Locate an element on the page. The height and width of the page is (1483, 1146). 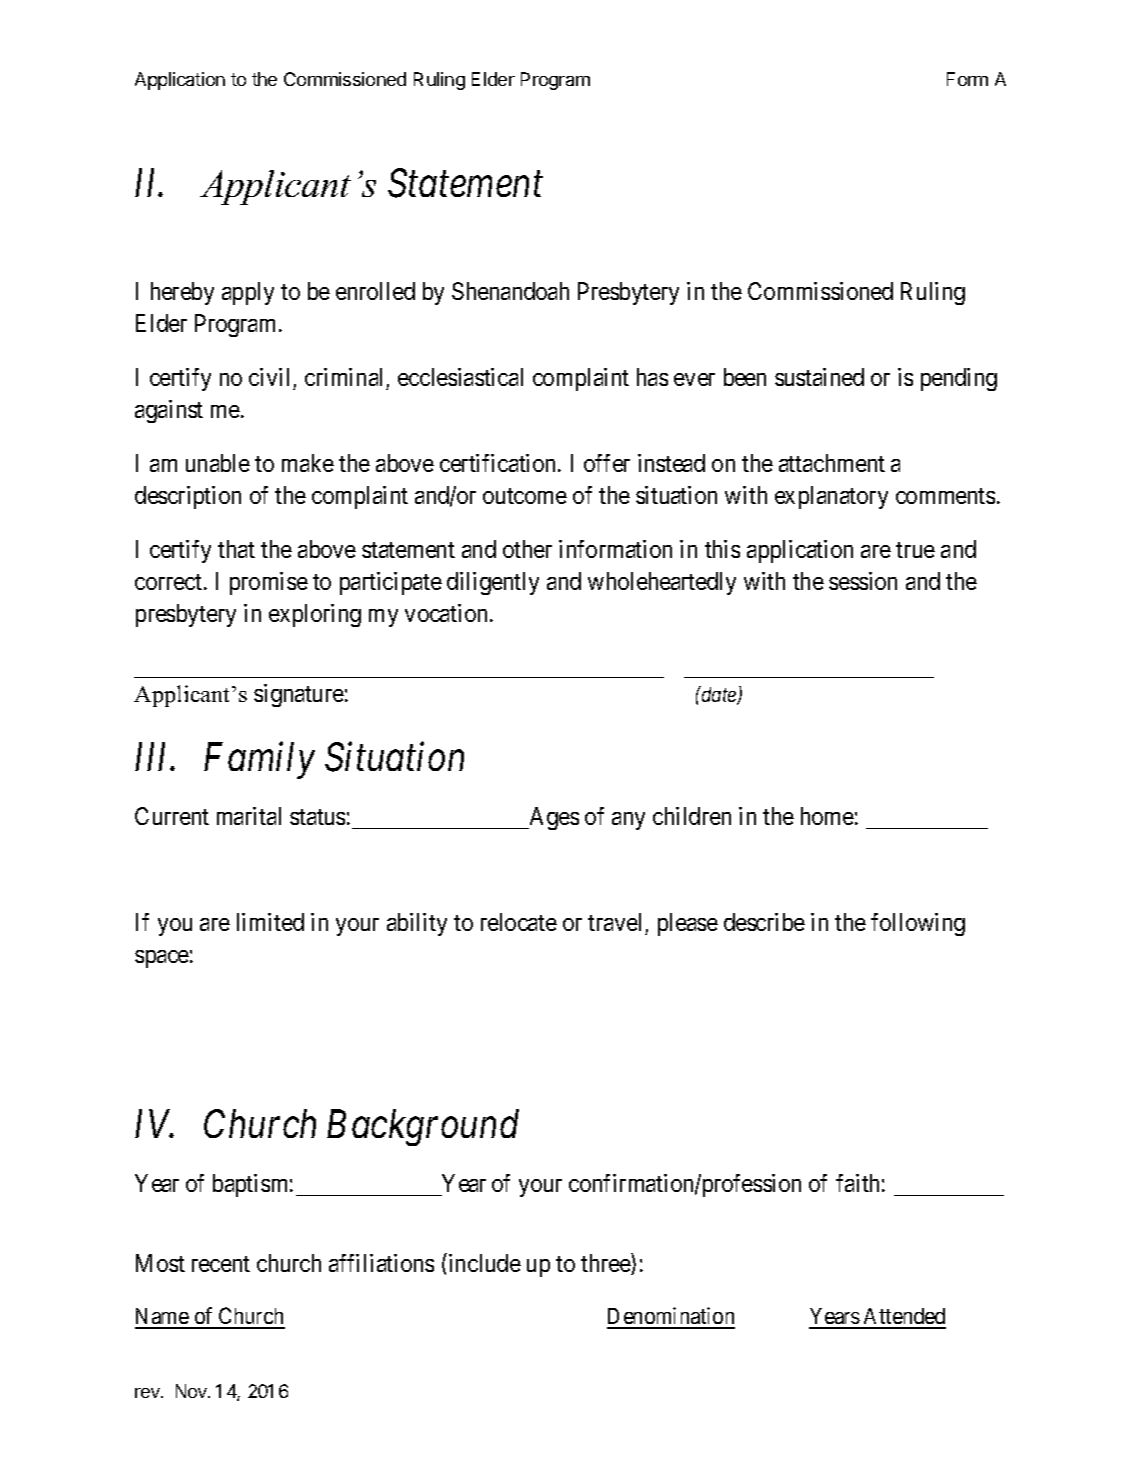
home is located at coordinates (827, 816).
